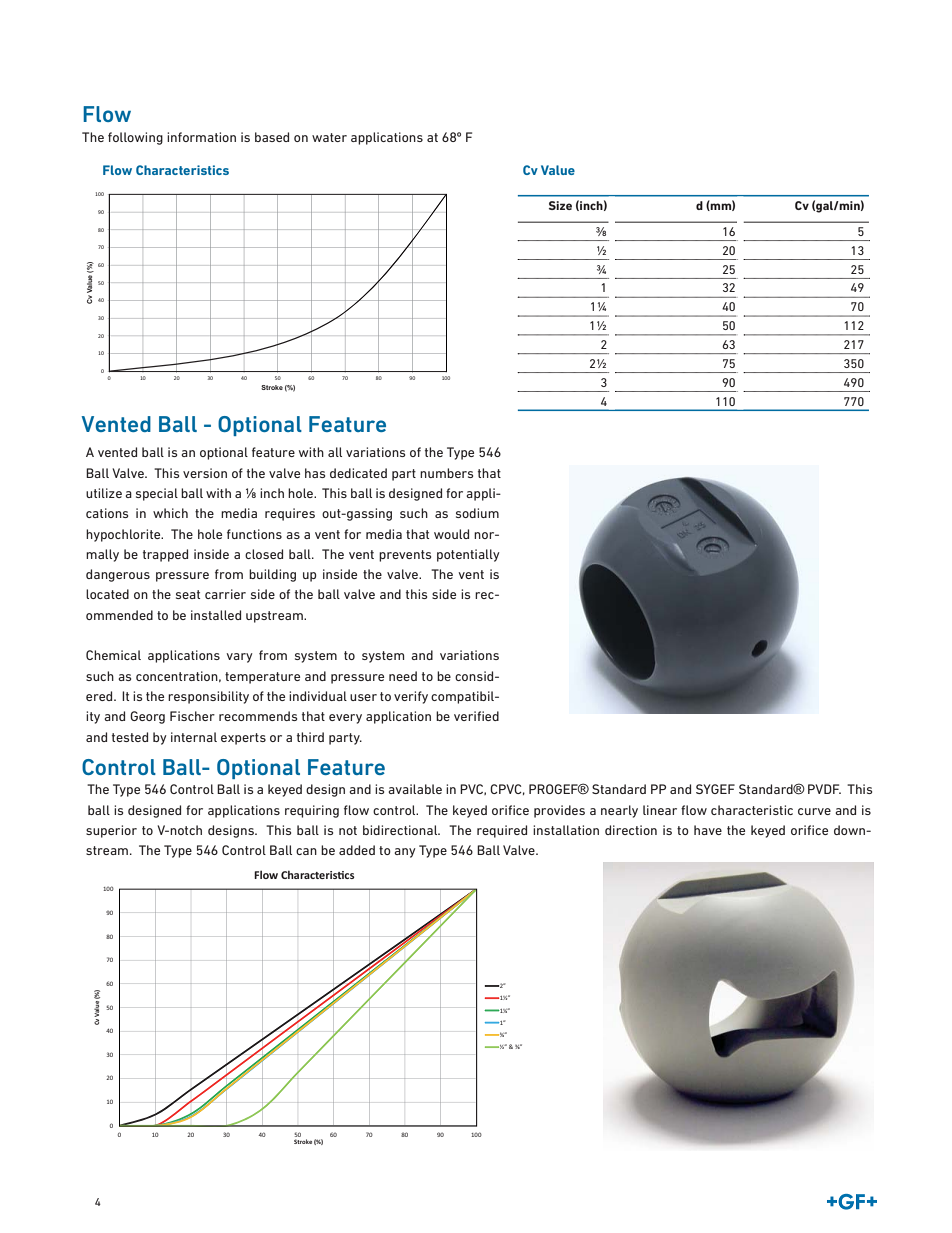 This page has width=952, height=1233. I want to click on Size, so click(560, 205).
